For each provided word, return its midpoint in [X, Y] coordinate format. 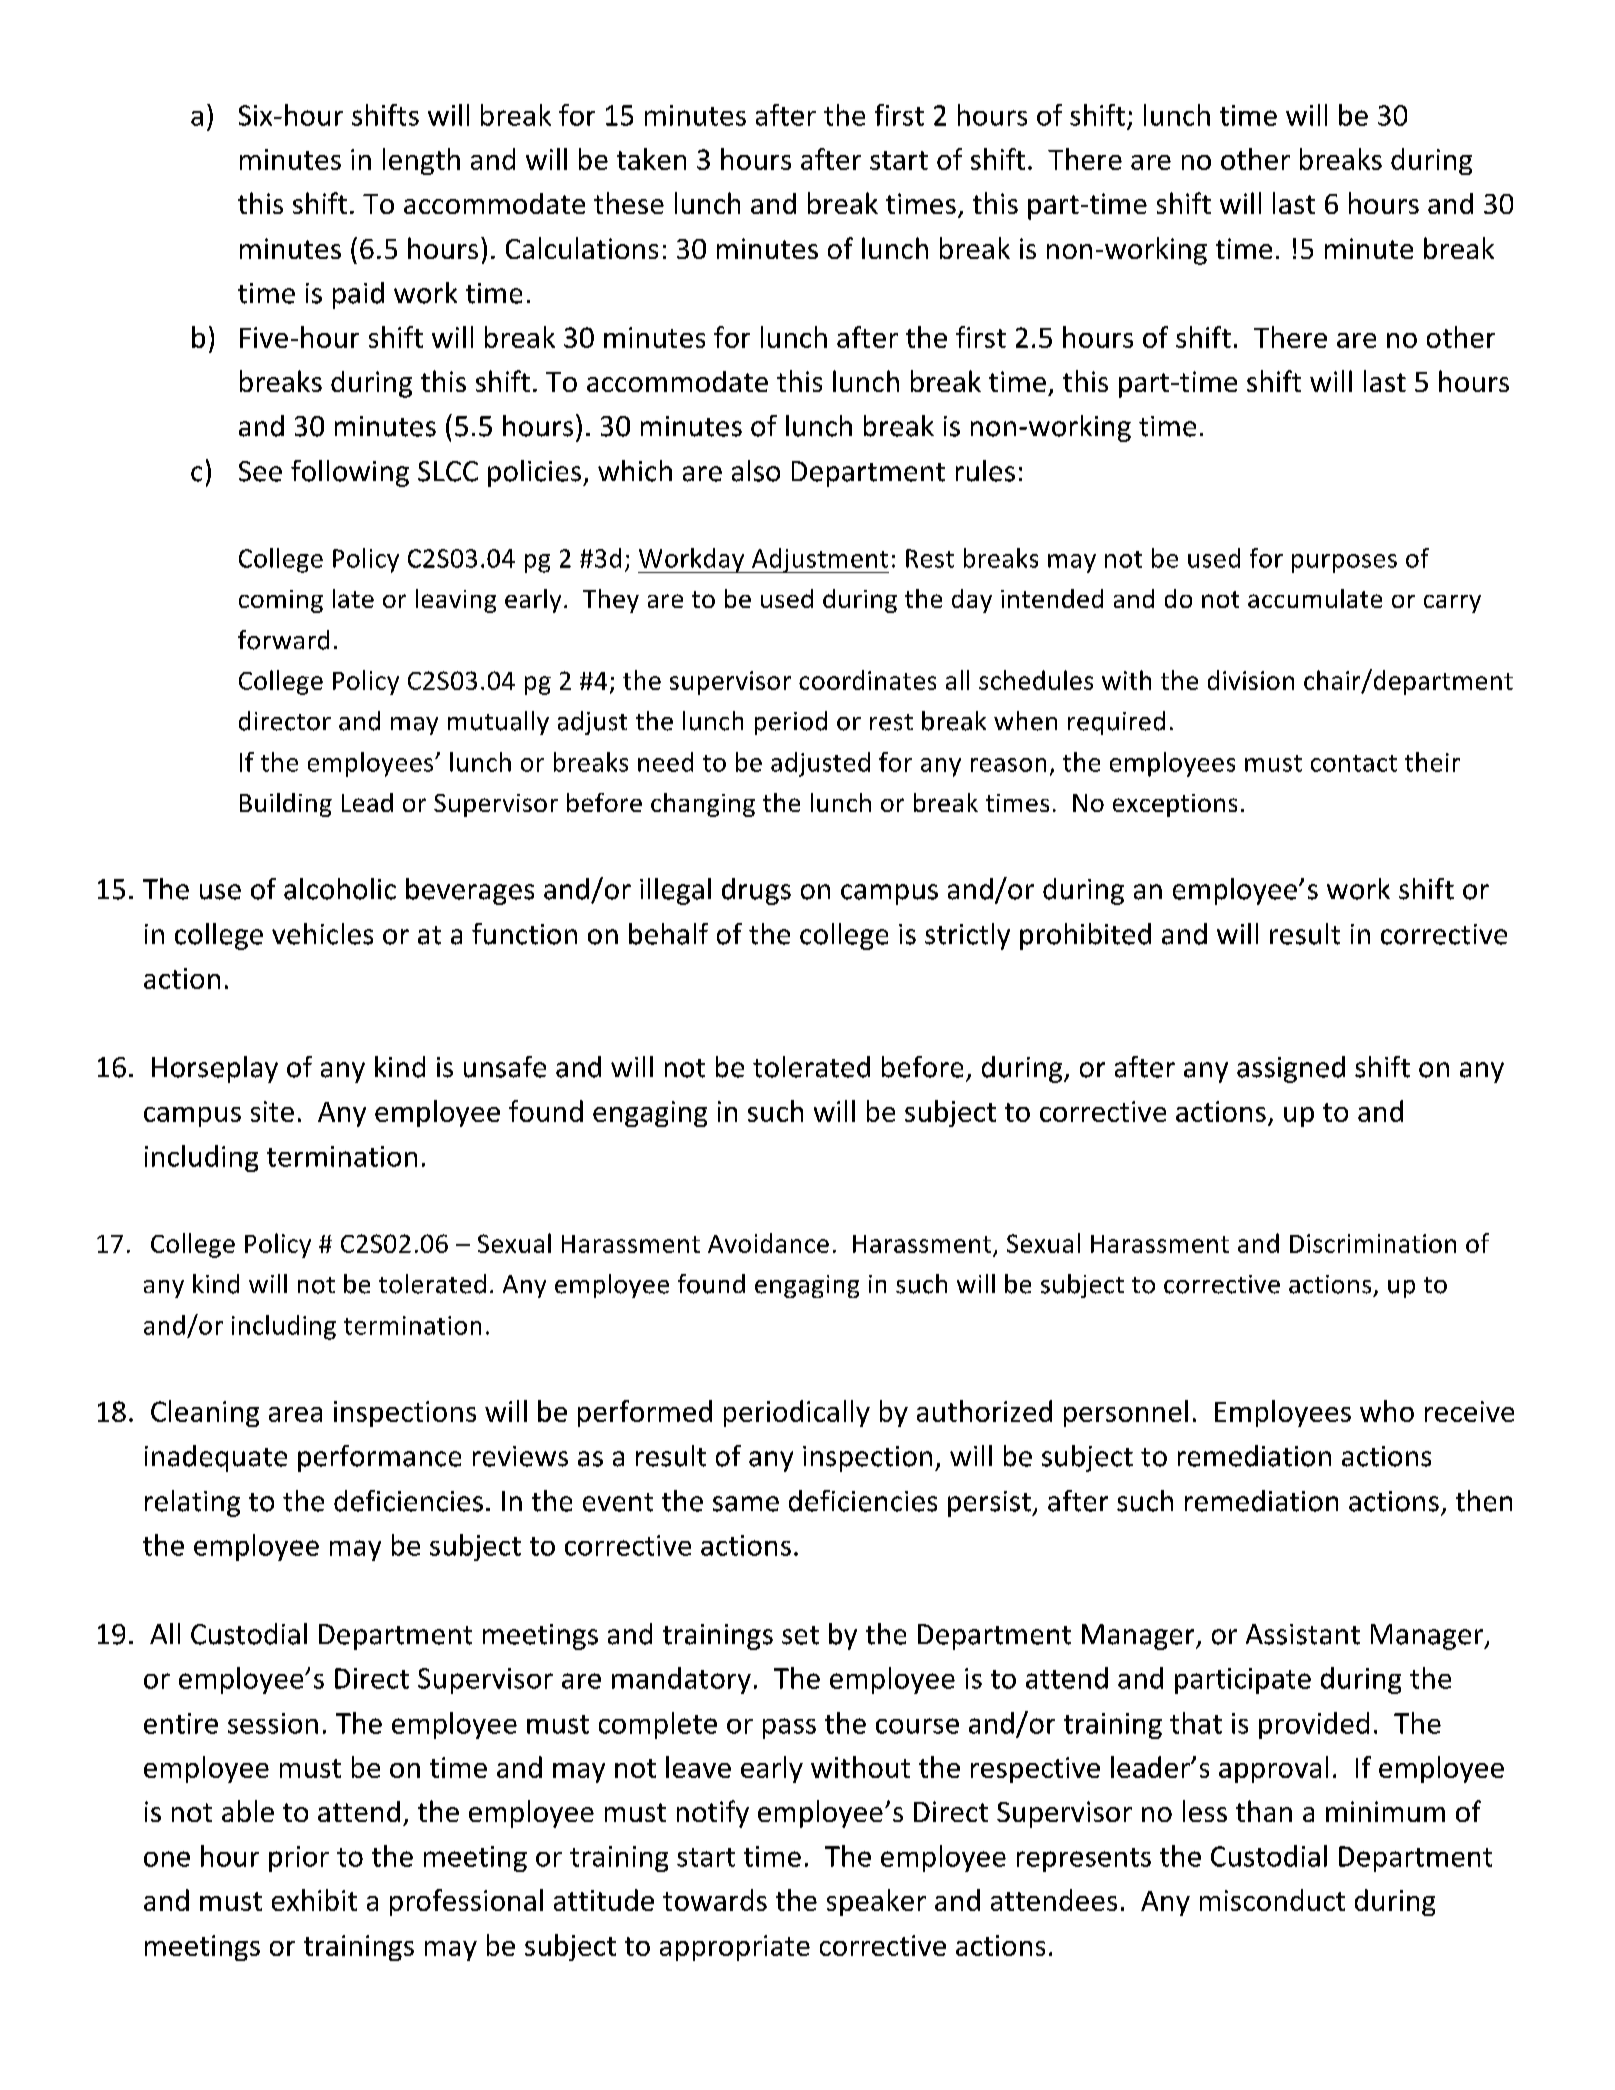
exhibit [314, 1900]
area [295, 1414]
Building [286, 805]
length [421, 161]
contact [1354, 763]
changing [703, 805]
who [1387, 1411]
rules [985, 471]
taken [651, 159]
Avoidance [768, 1243]
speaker [876, 1902]
